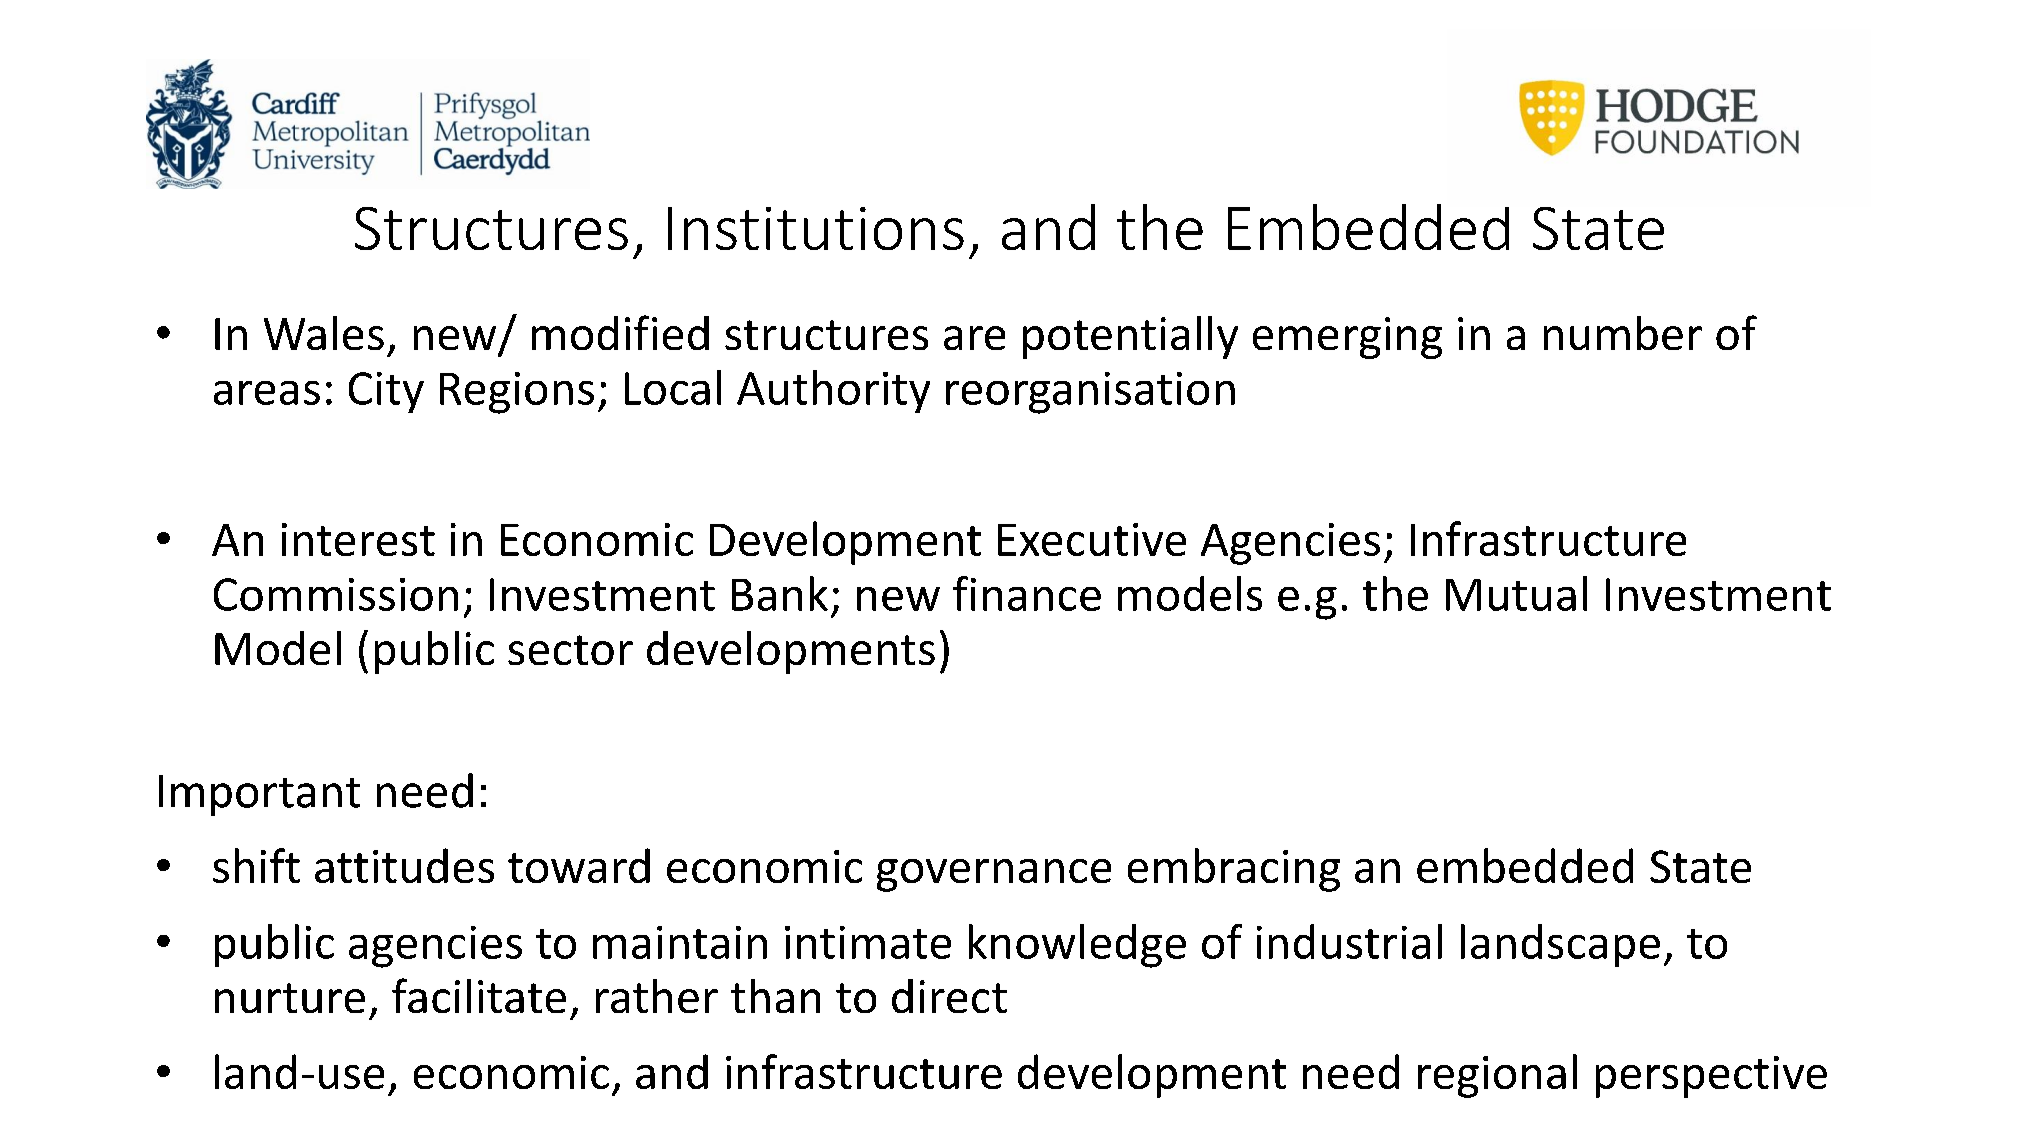 This document has width=2021, height=1137. I want to click on facilitate, so click(479, 995).
